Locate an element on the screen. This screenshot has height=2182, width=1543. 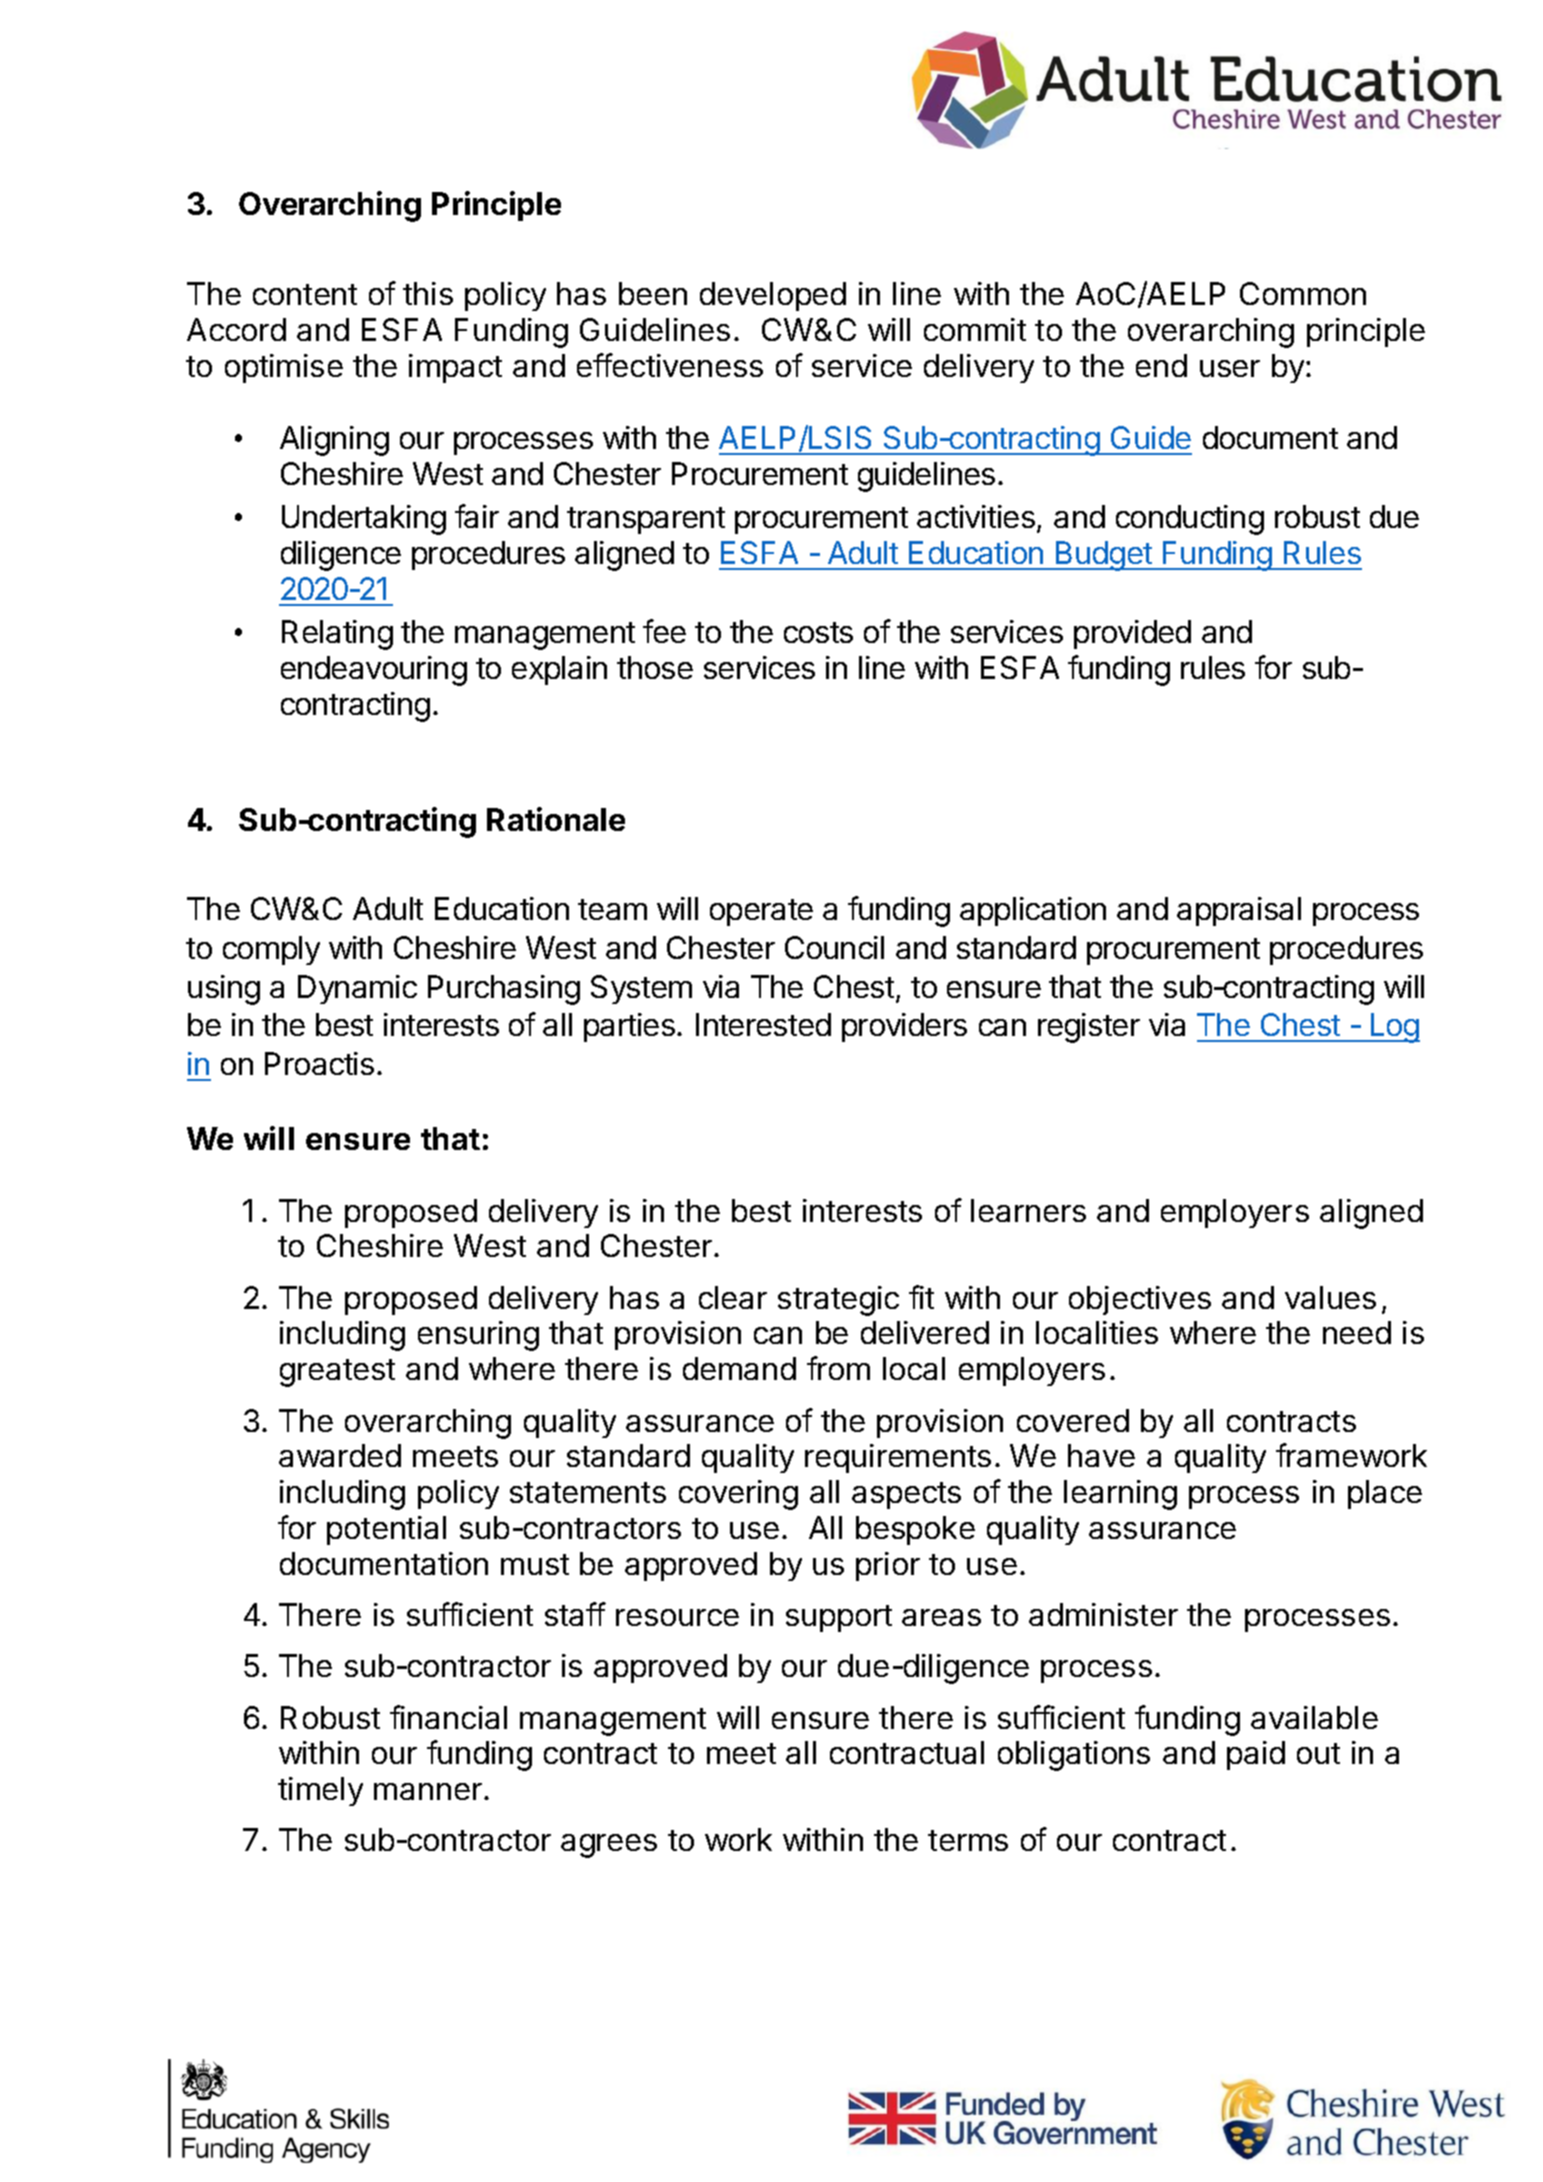
content is located at coordinates (305, 294).
